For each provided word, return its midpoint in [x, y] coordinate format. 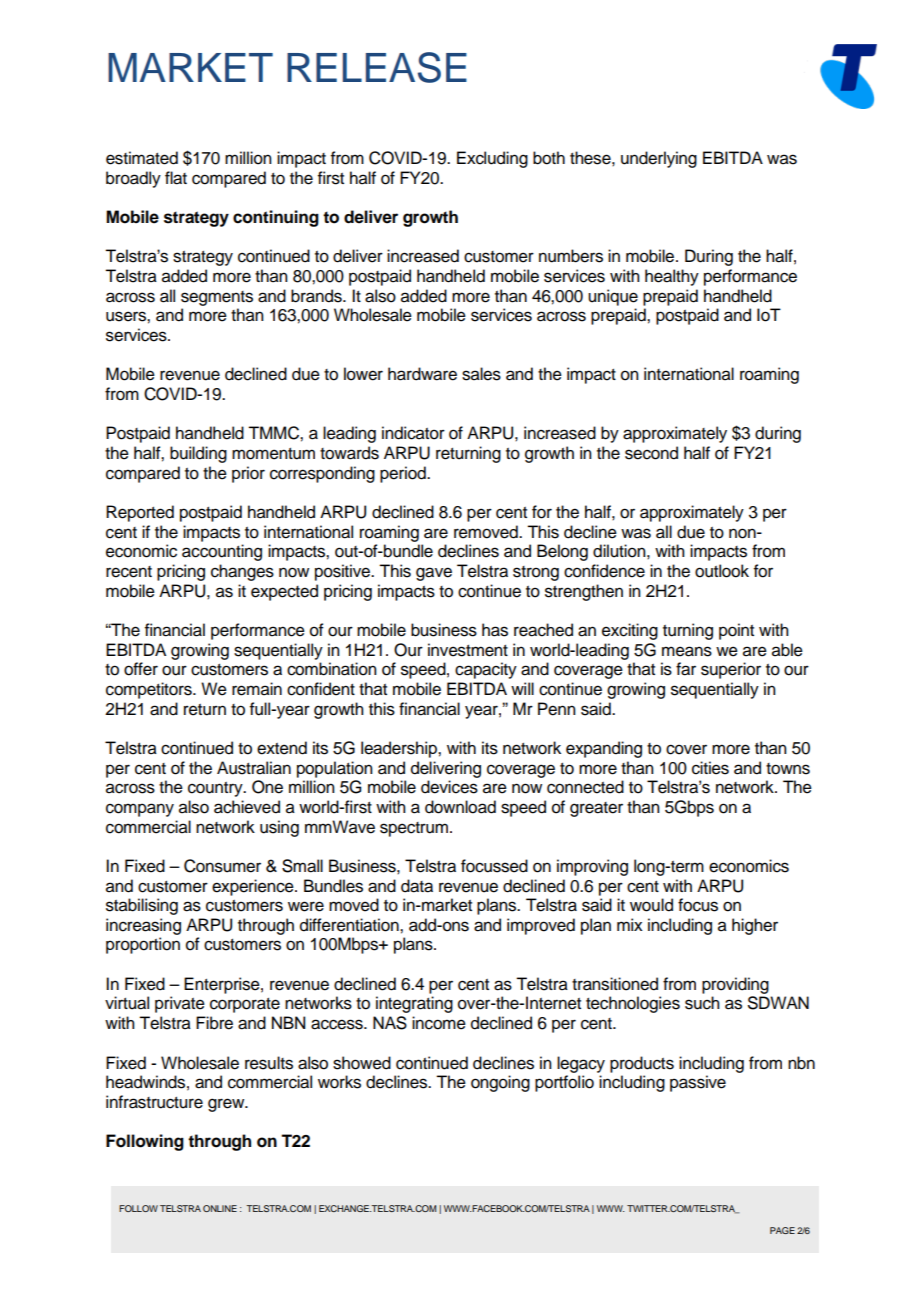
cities [710, 768]
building [198, 454]
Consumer [222, 866]
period [404, 474]
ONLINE [220, 1208]
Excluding [492, 159]
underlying [659, 159]
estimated [142, 158]
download [460, 807]
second [651, 453]
